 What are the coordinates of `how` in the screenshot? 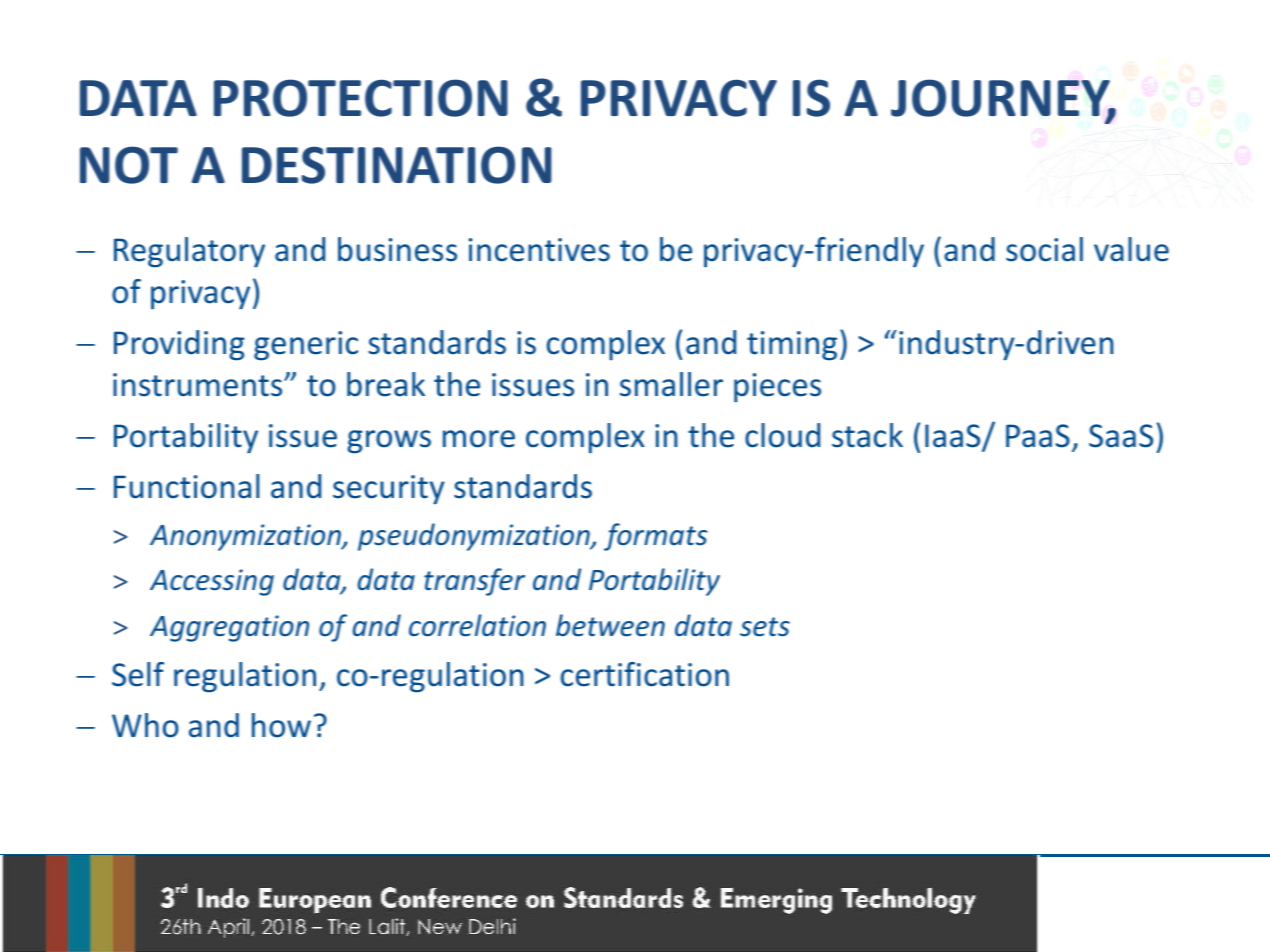 It's located at (281, 725).
